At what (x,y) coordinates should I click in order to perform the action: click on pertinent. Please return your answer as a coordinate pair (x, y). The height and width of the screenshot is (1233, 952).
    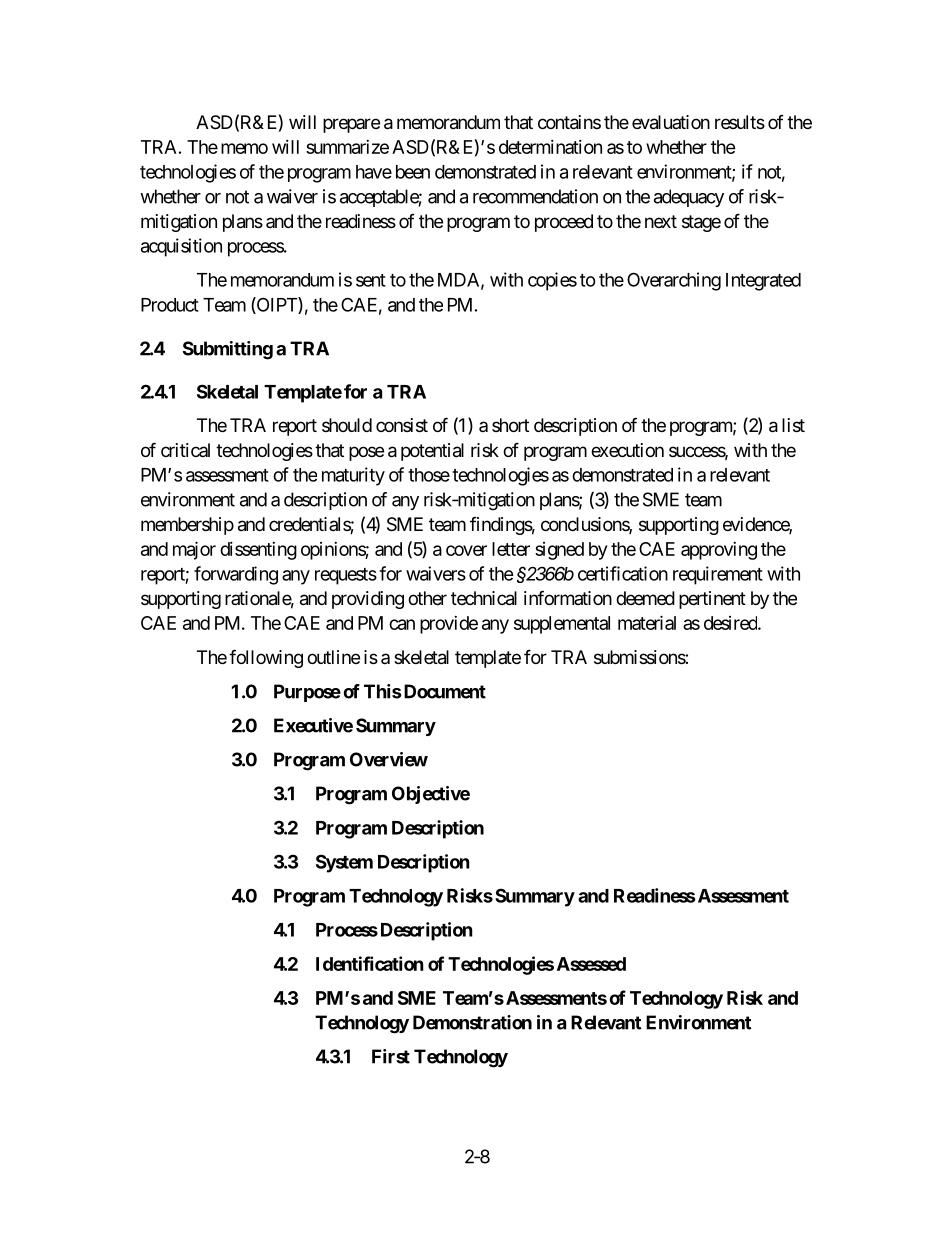
    Looking at the image, I should click on (712, 600).
